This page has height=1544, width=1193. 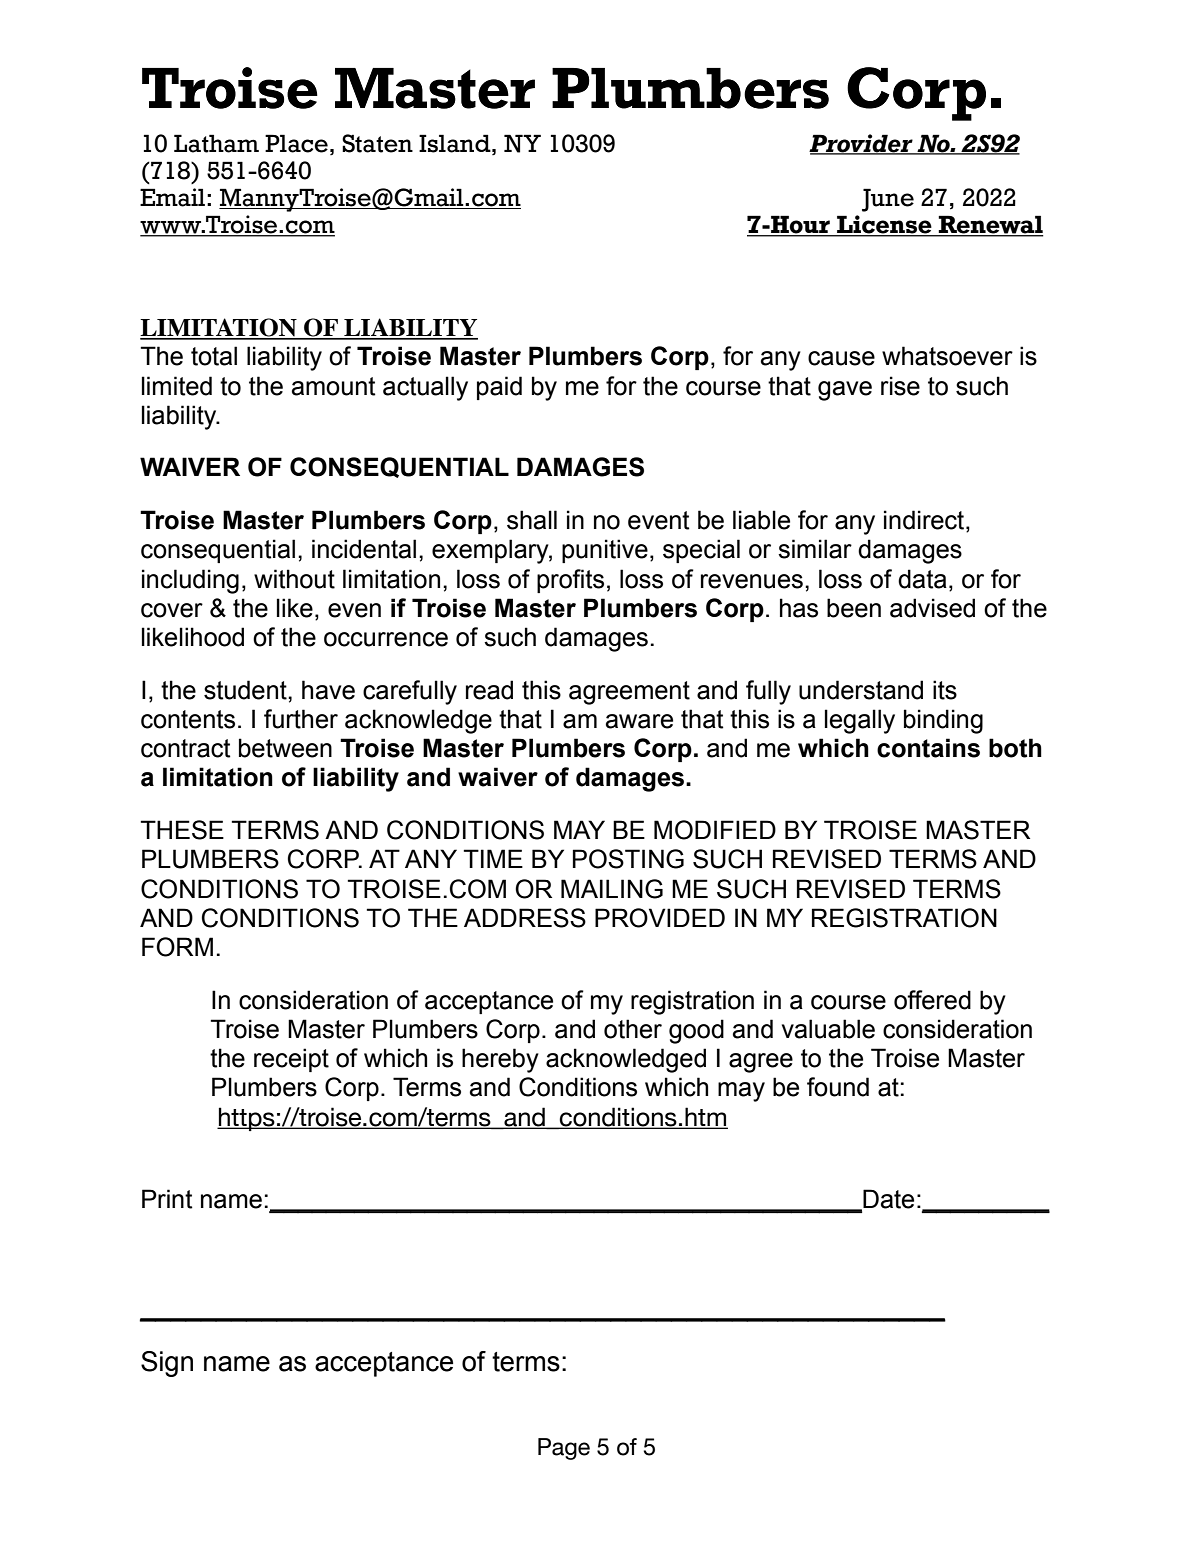 What do you see at coordinates (922, 579) in the page?
I see `data` at bounding box center [922, 579].
